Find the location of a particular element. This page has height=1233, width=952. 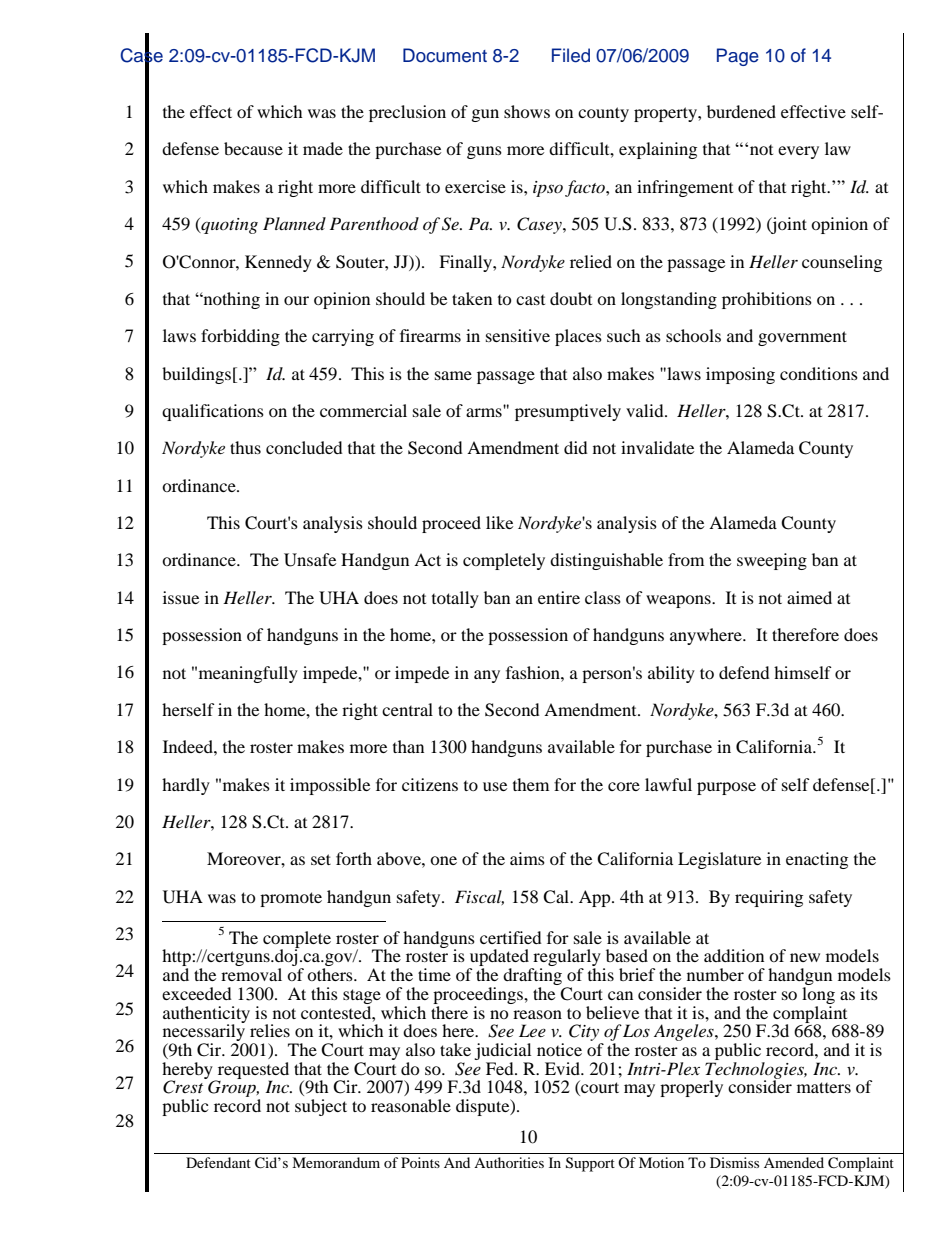

burdened is located at coordinates (741, 111).
